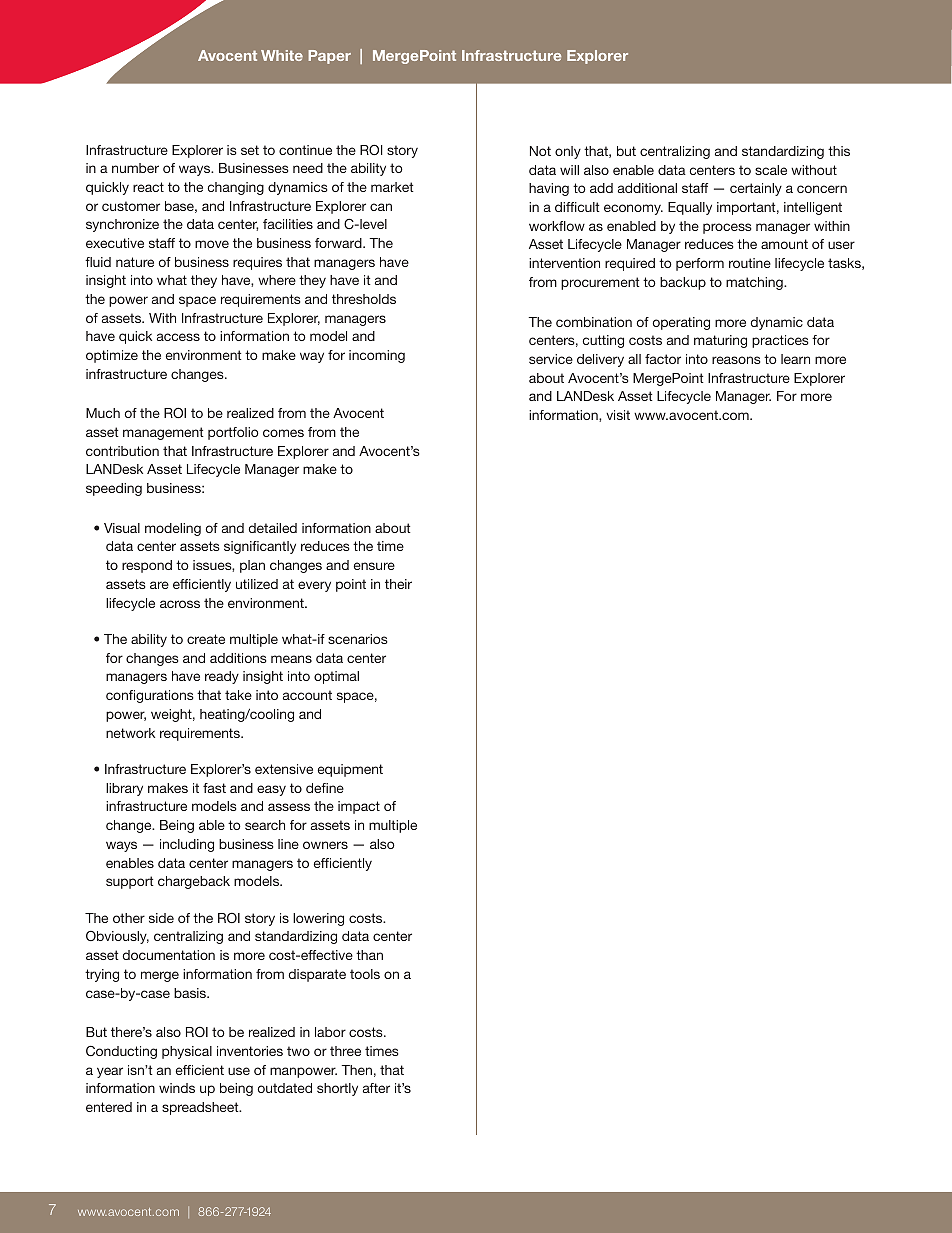  What do you see at coordinates (159, 585) in the document?
I see `are` at bounding box center [159, 585].
